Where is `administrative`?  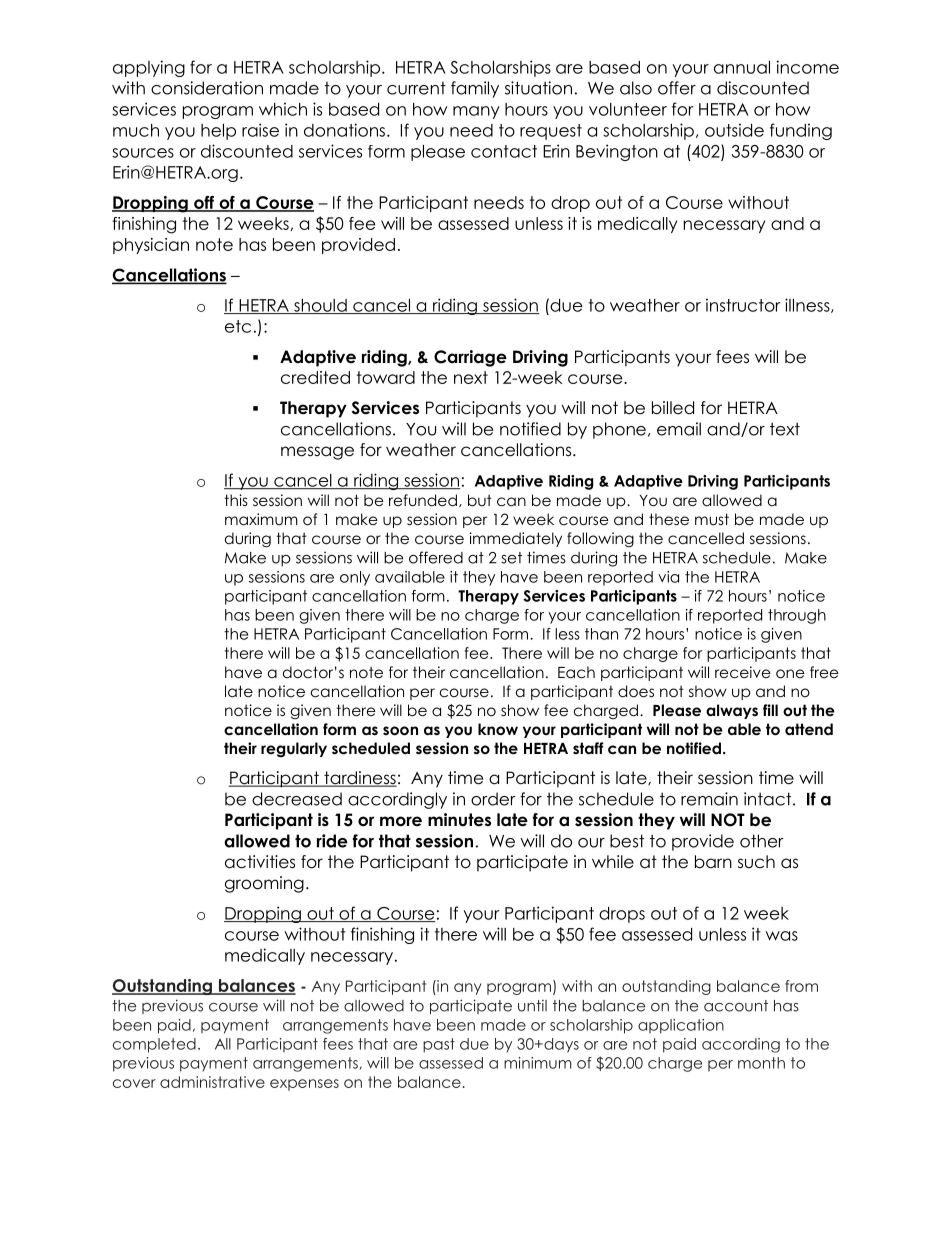 administrative is located at coordinates (212, 1082).
